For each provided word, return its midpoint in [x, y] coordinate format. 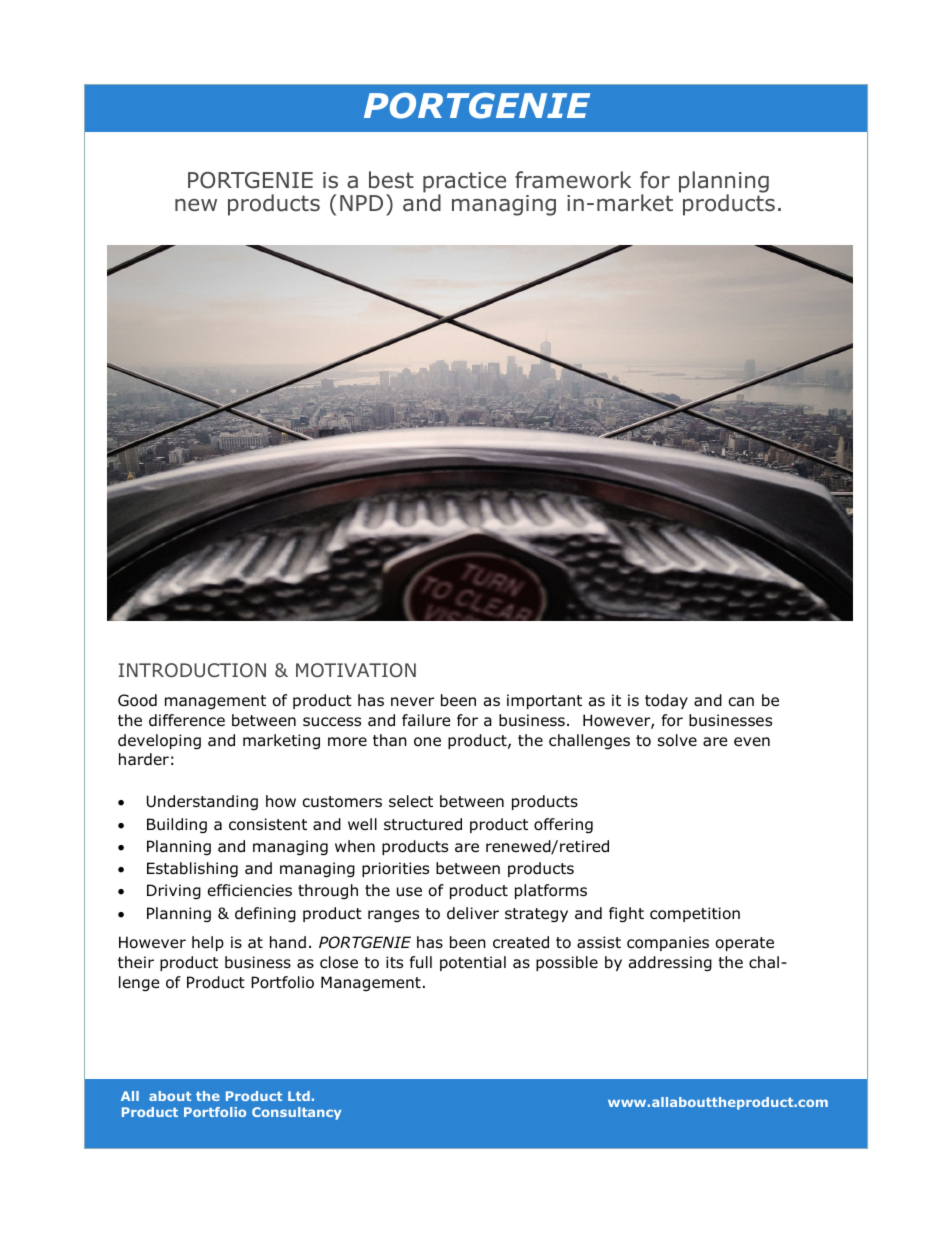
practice [464, 183]
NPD [361, 203]
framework [573, 180]
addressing [670, 963]
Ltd [299, 1096]
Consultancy [296, 1113]
